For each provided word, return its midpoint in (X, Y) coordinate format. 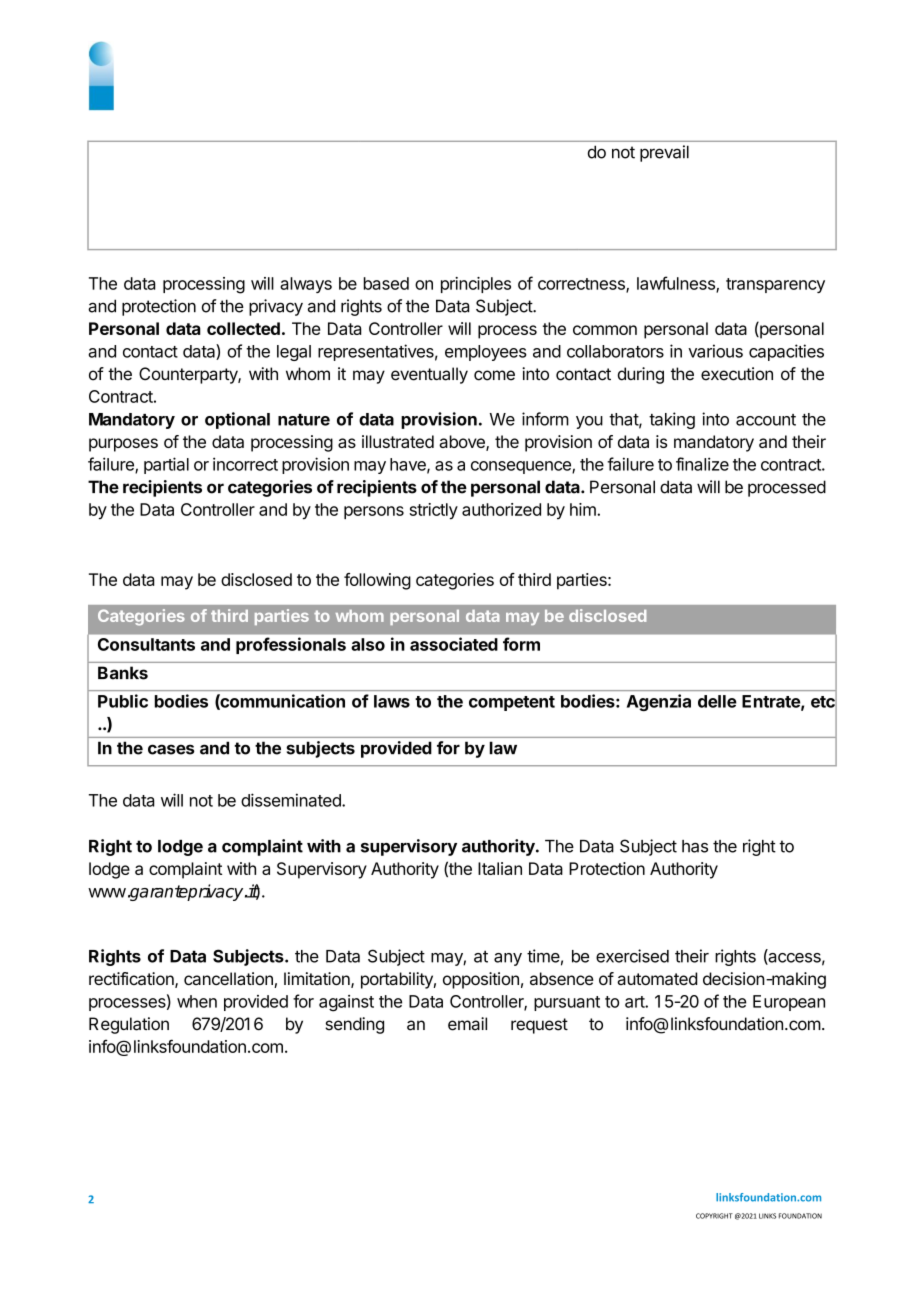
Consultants (146, 644)
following (377, 581)
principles (476, 285)
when (197, 1001)
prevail (664, 153)
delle (717, 701)
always (306, 285)
